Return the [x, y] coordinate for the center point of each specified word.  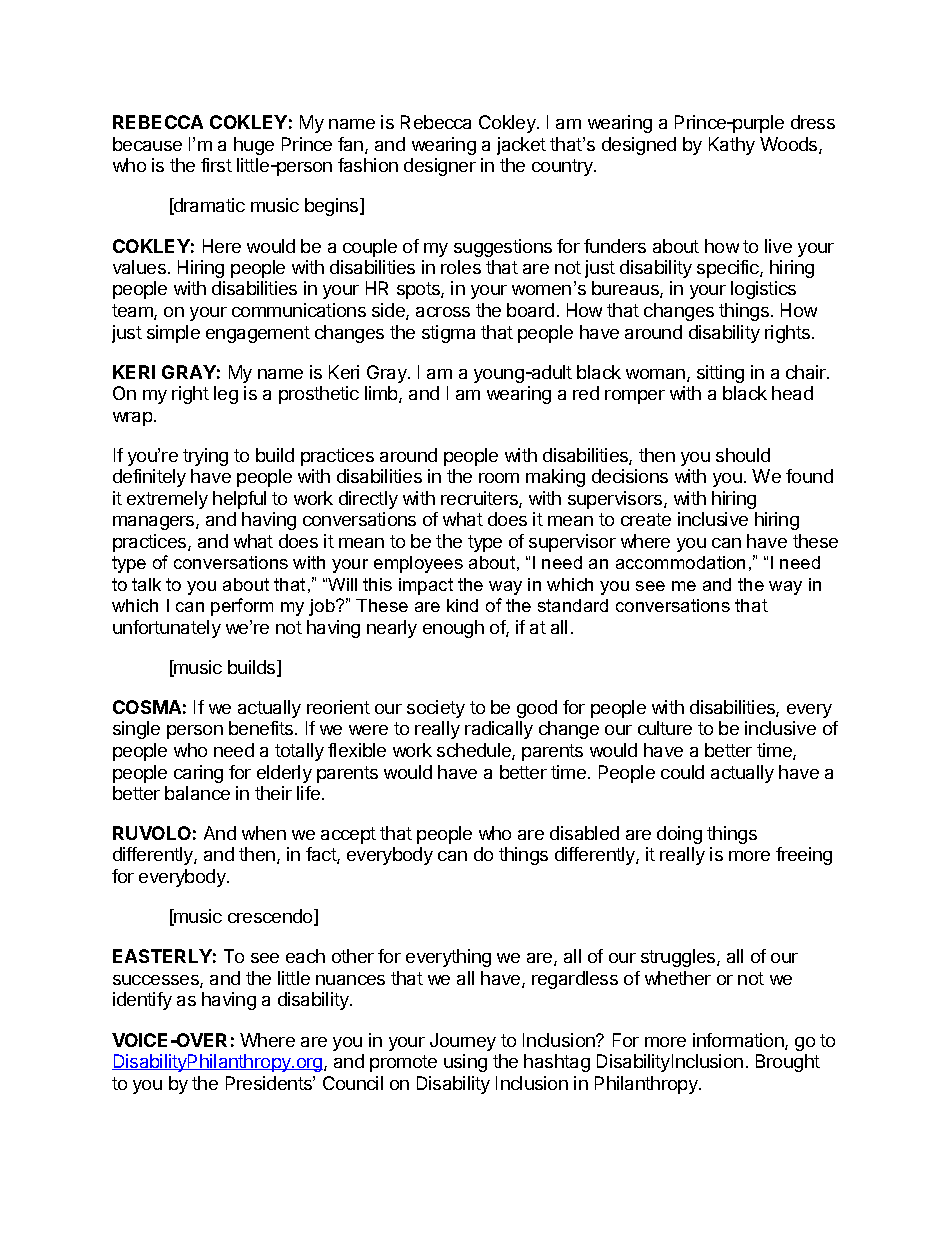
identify [142, 1001]
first [216, 165]
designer [440, 167]
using [465, 1063]
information [739, 1041]
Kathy [732, 146]
